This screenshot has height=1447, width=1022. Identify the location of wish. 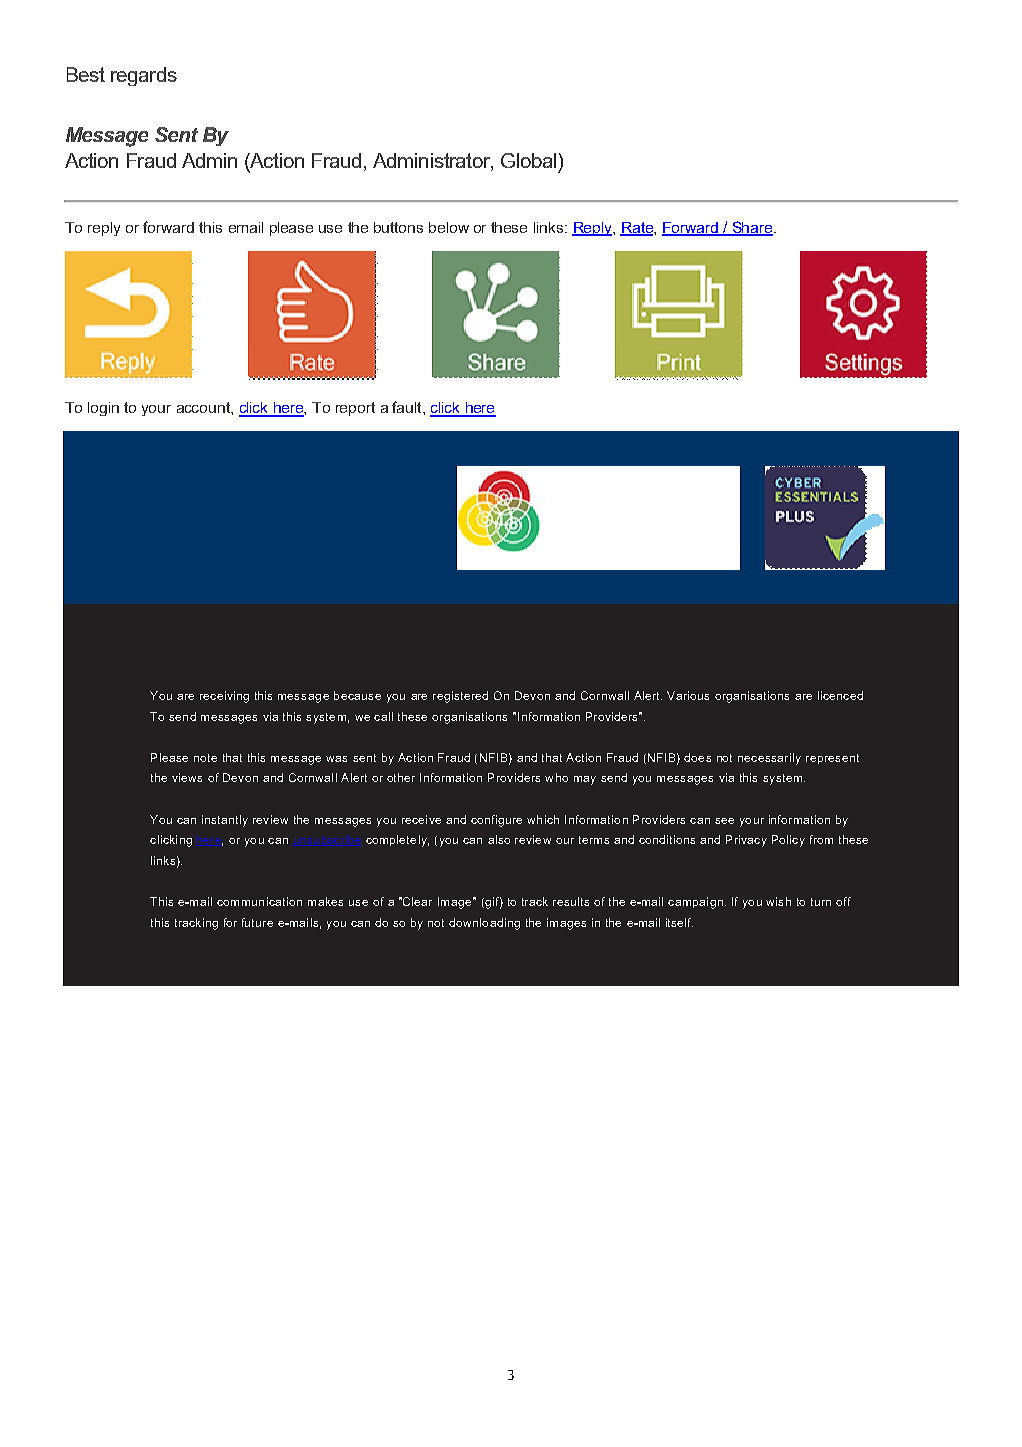
(778, 901).
